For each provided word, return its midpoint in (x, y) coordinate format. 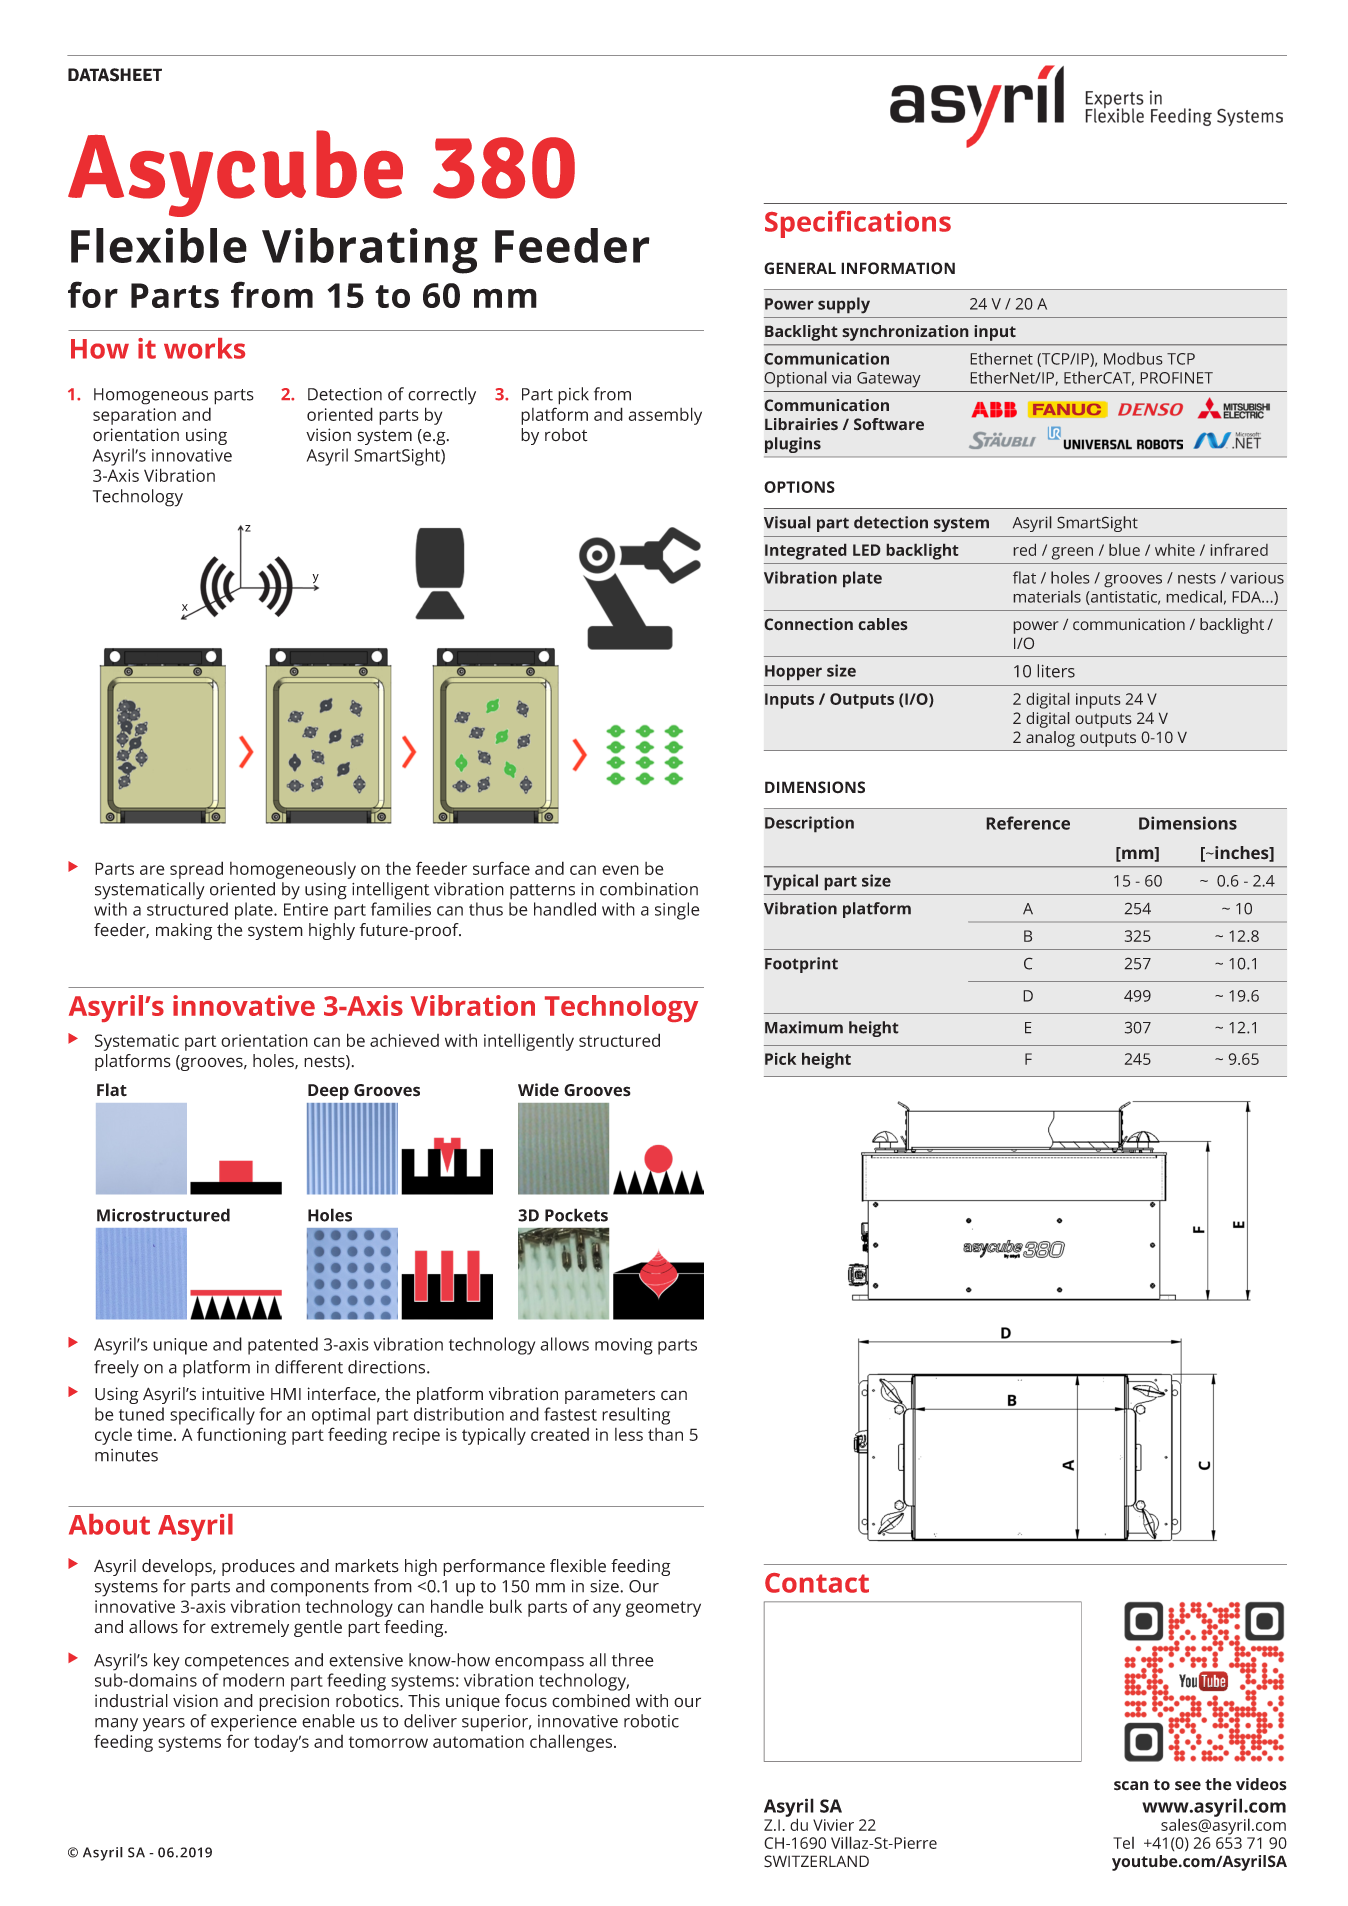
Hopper (793, 673)
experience (254, 1723)
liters (1056, 671)
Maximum (804, 1027)
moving (624, 1346)
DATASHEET (115, 75)
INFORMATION (898, 268)
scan (1131, 1785)
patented (283, 1346)
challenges (572, 1743)
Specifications (858, 224)
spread (196, 870)
